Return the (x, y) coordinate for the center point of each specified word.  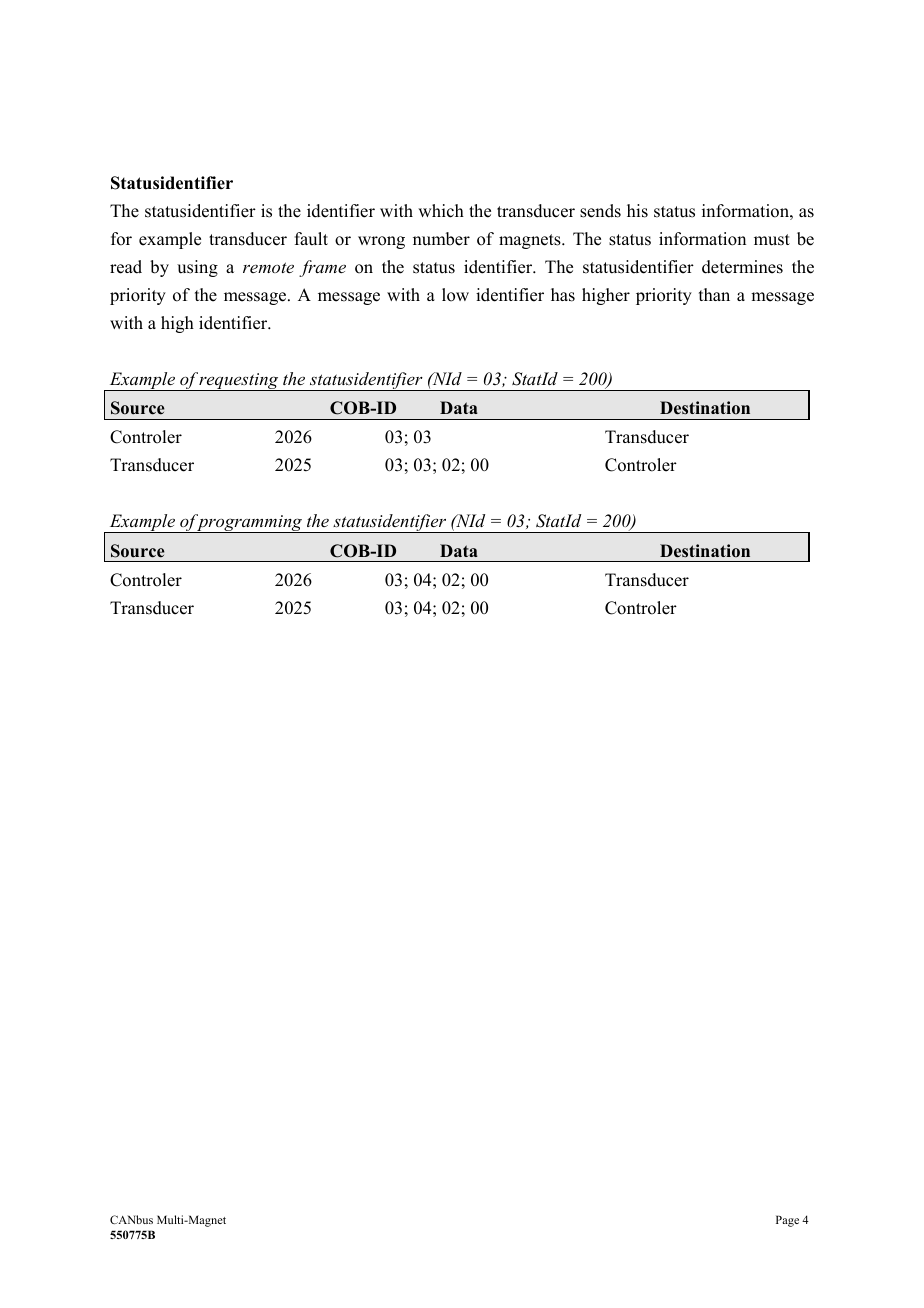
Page (787, 1221)
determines (742, 267)
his (637, 211)
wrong (381, 242)
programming (250, 523)
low (455, 295)
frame (322, 268)
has (563, 295)
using (197, 268)
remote (268, 267)
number (441, 239)
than (714, 294)
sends (600, 211)
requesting (239, 382)
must (772, 240)
